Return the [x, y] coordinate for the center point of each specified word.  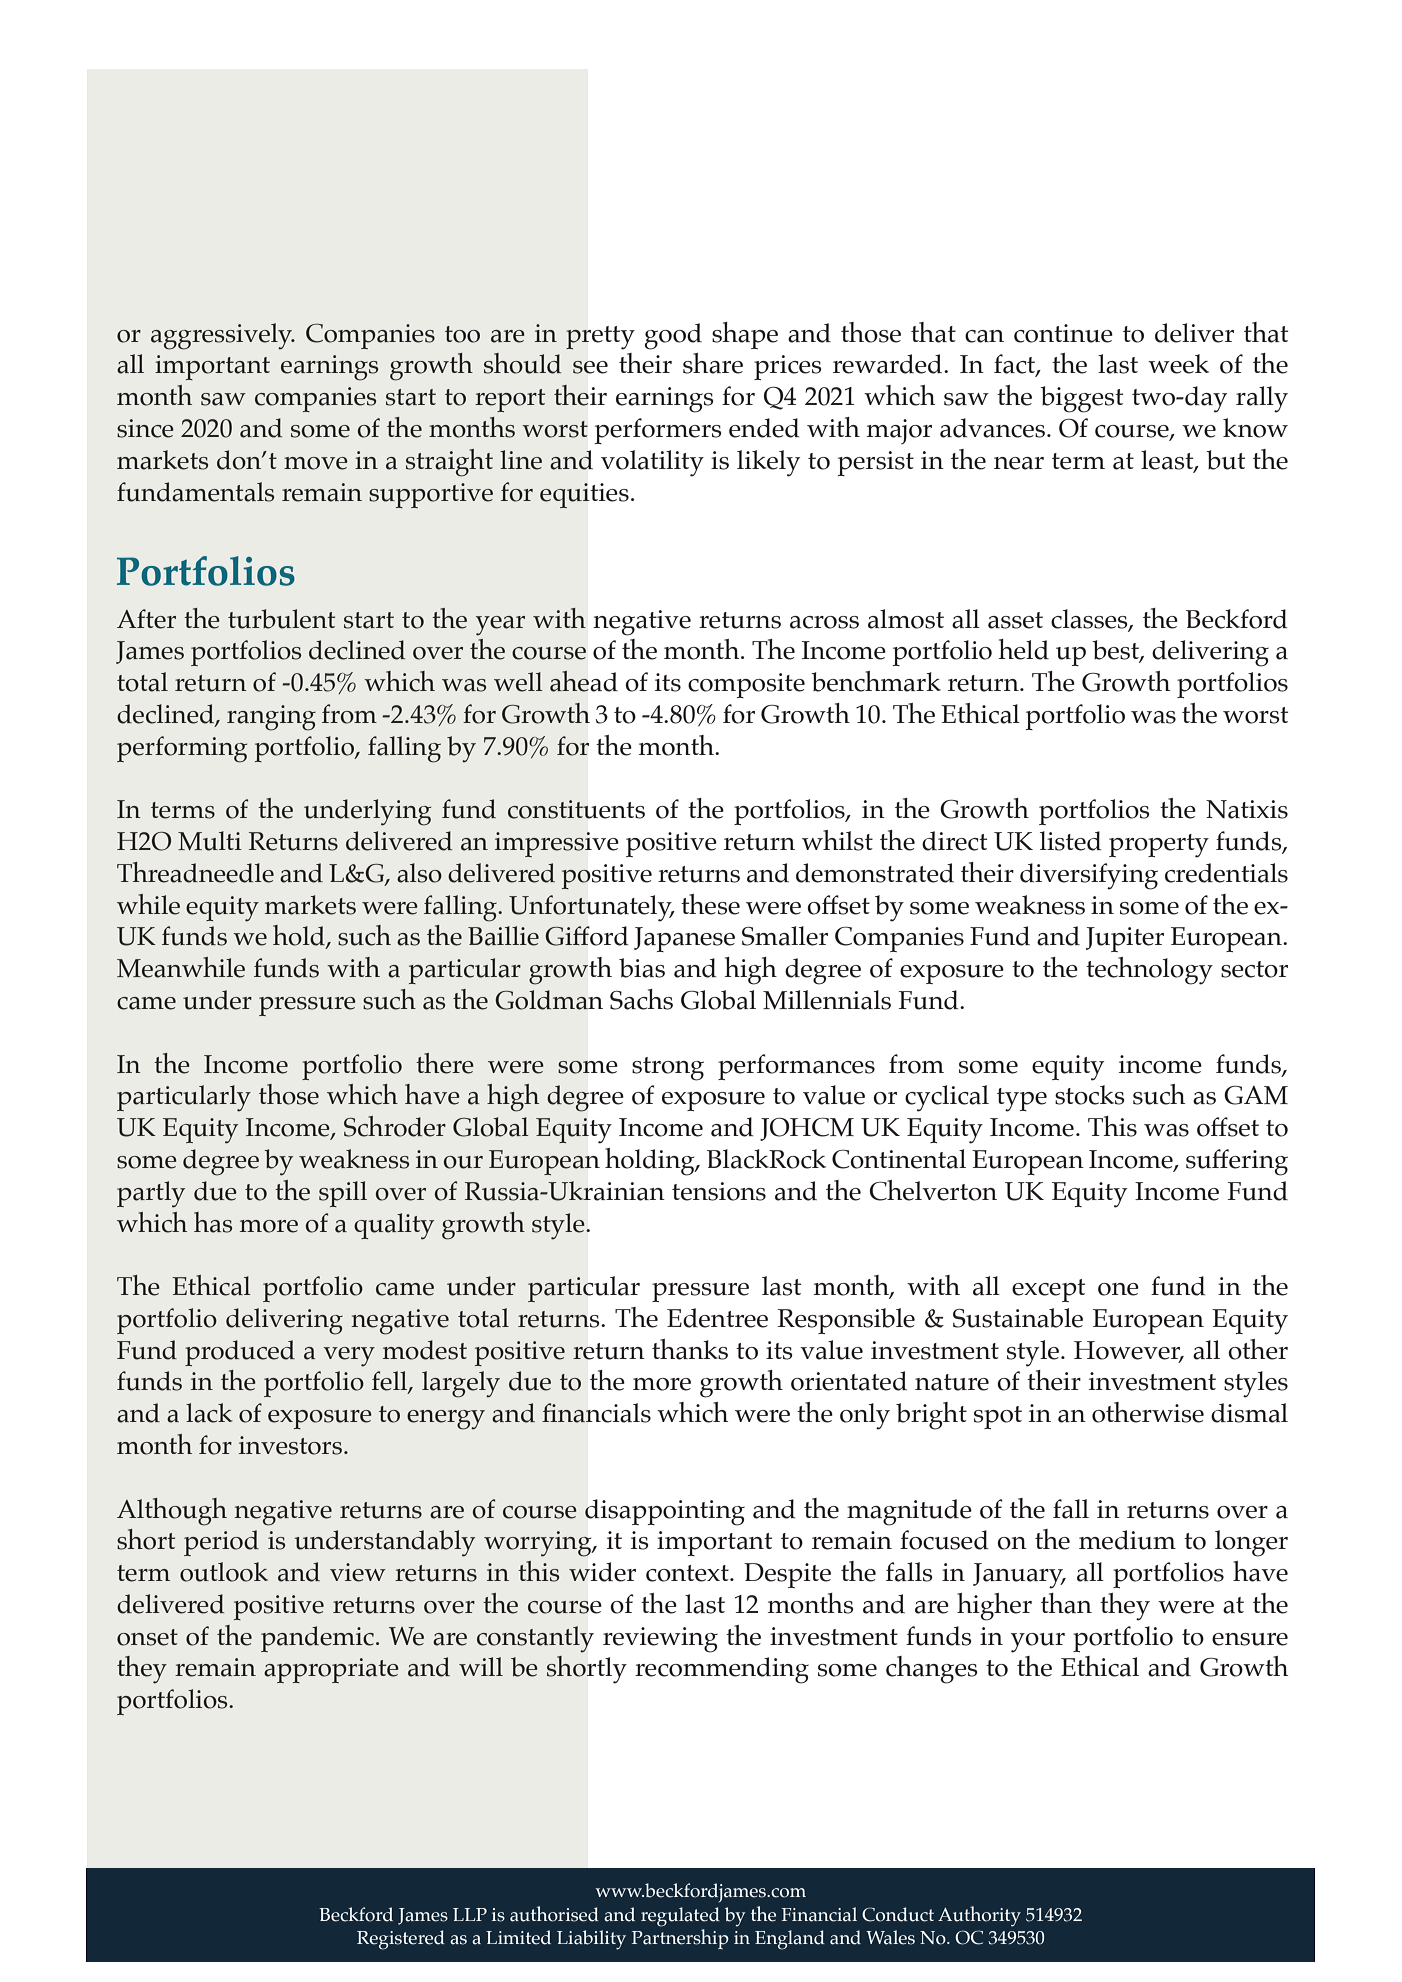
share [713, 363]
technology [1149, 971]
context [688, 1573]
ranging [271, 718]
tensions [719, 1191]
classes [1090, 619]
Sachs [641, 999]
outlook [224, 1572]
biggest [1081, 399]
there [445, 1063]
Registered [401, 1940]
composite [746, 685]
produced [240, 1353]
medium [1127, 1540]
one [1118, 1289]
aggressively [223, 336]
